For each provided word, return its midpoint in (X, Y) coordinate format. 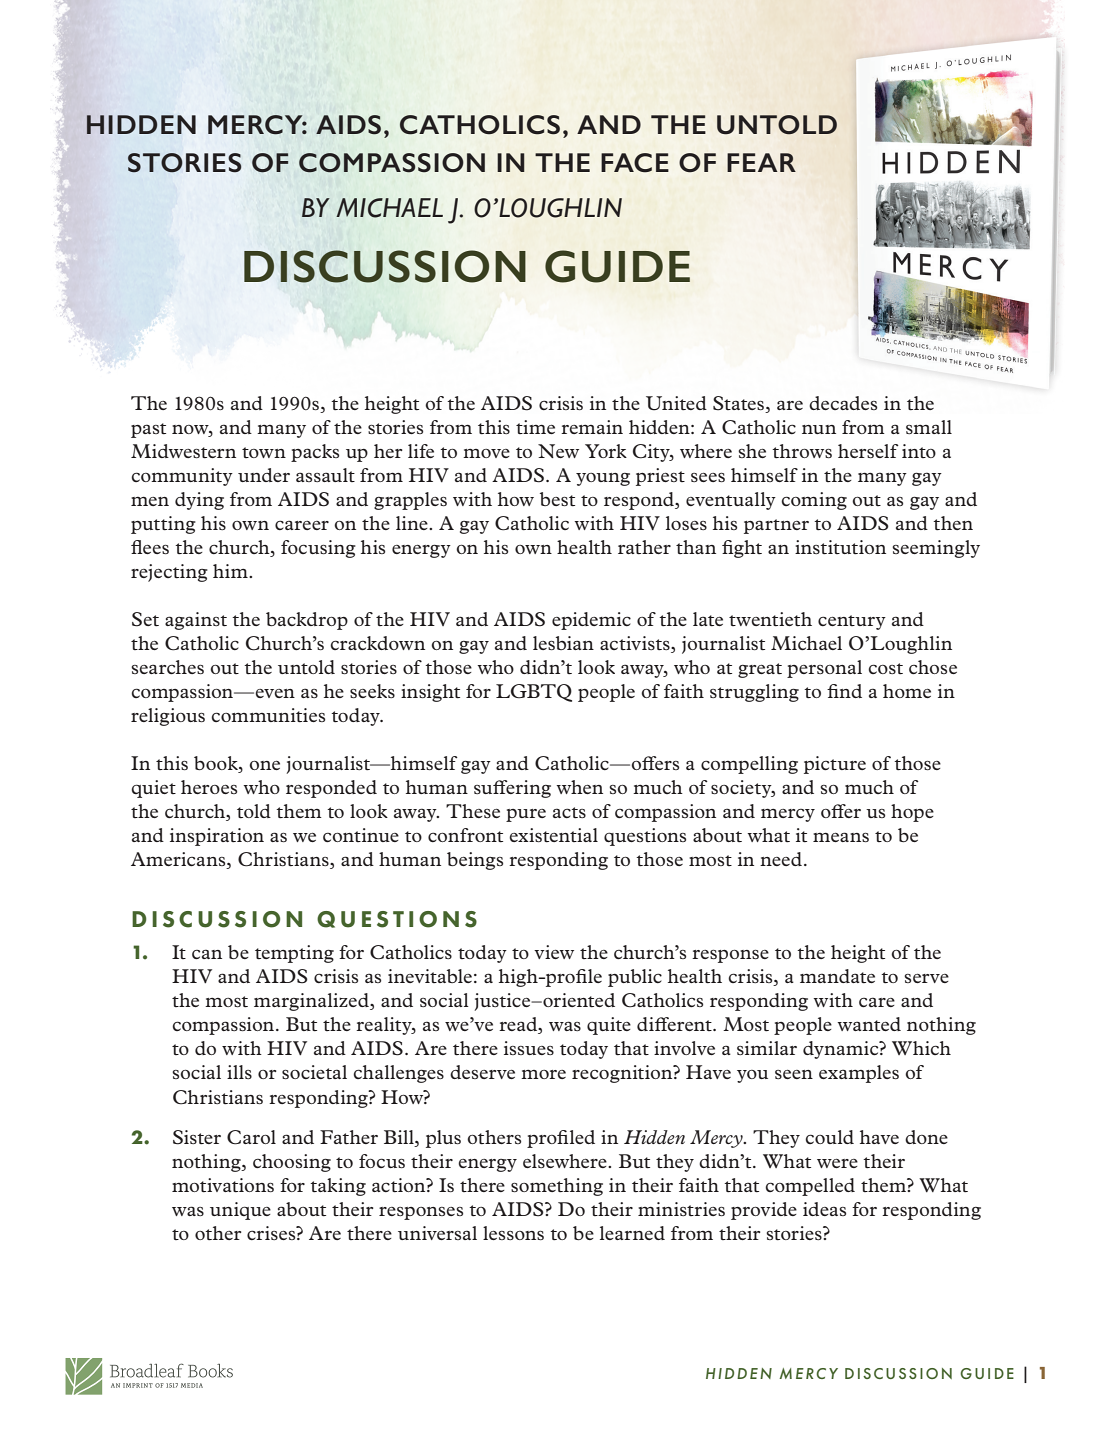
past (148, 430)
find (844, 691)
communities (268, 715)
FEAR (761, 162)
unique (240, 1211)
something (557, 1187)
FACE (635, 163)
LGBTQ (534, 693)
